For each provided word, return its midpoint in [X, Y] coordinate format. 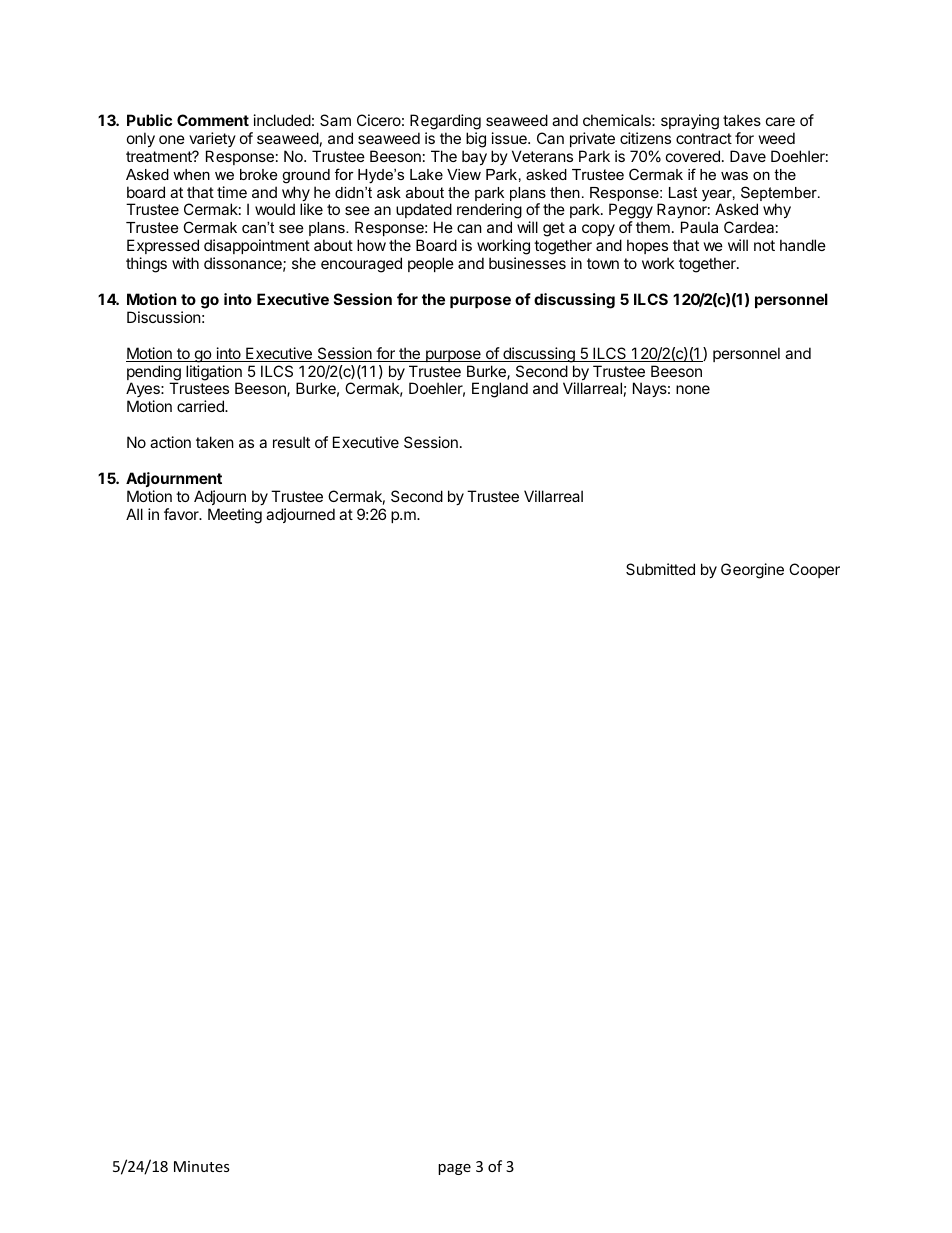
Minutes [202, 1166]
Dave [748, 156]
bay [474, 157]
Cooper [814, 570]
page [454, 1169]
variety [212, 139]
